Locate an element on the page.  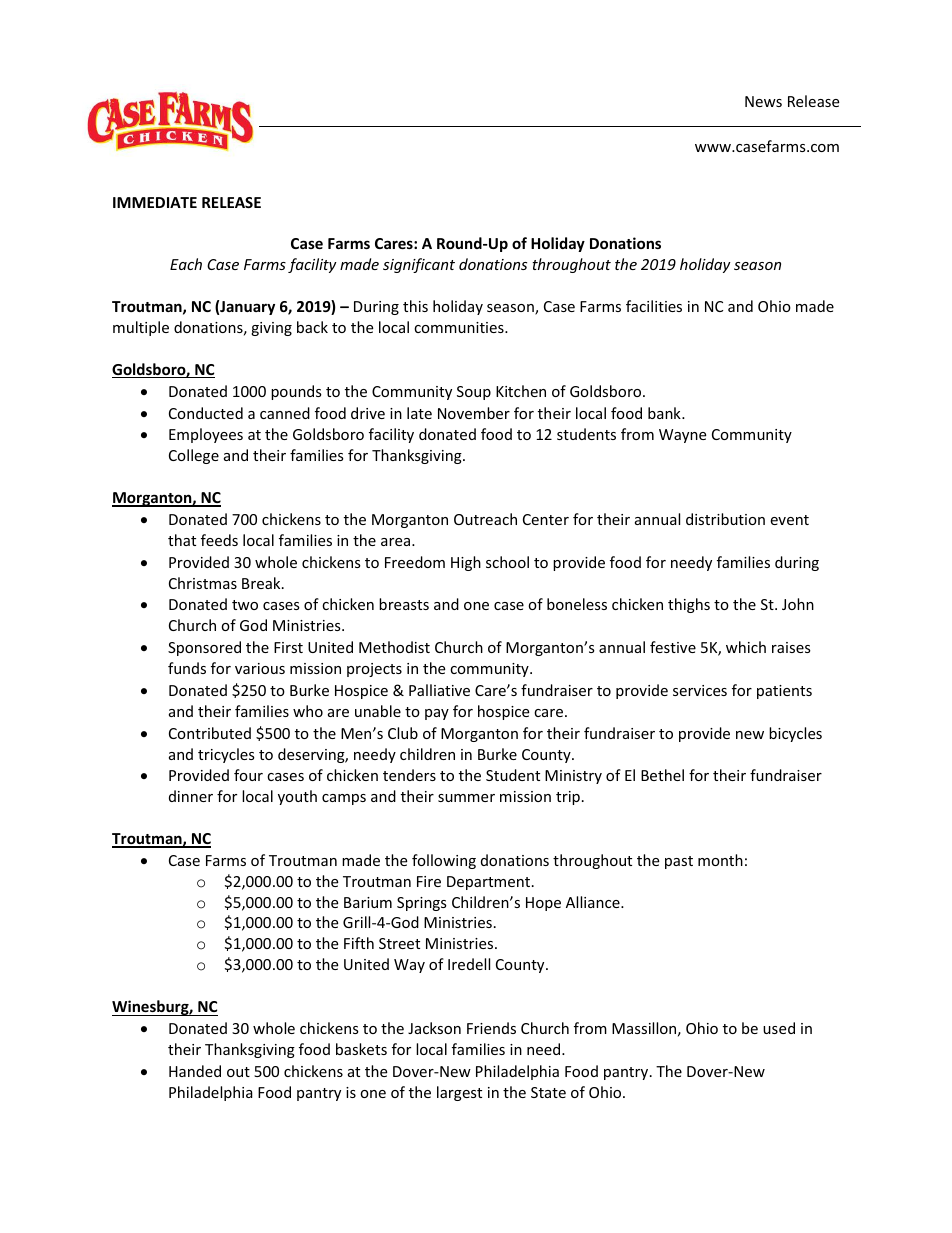
IMMEDIATE is located at coordinates (155, 202).
